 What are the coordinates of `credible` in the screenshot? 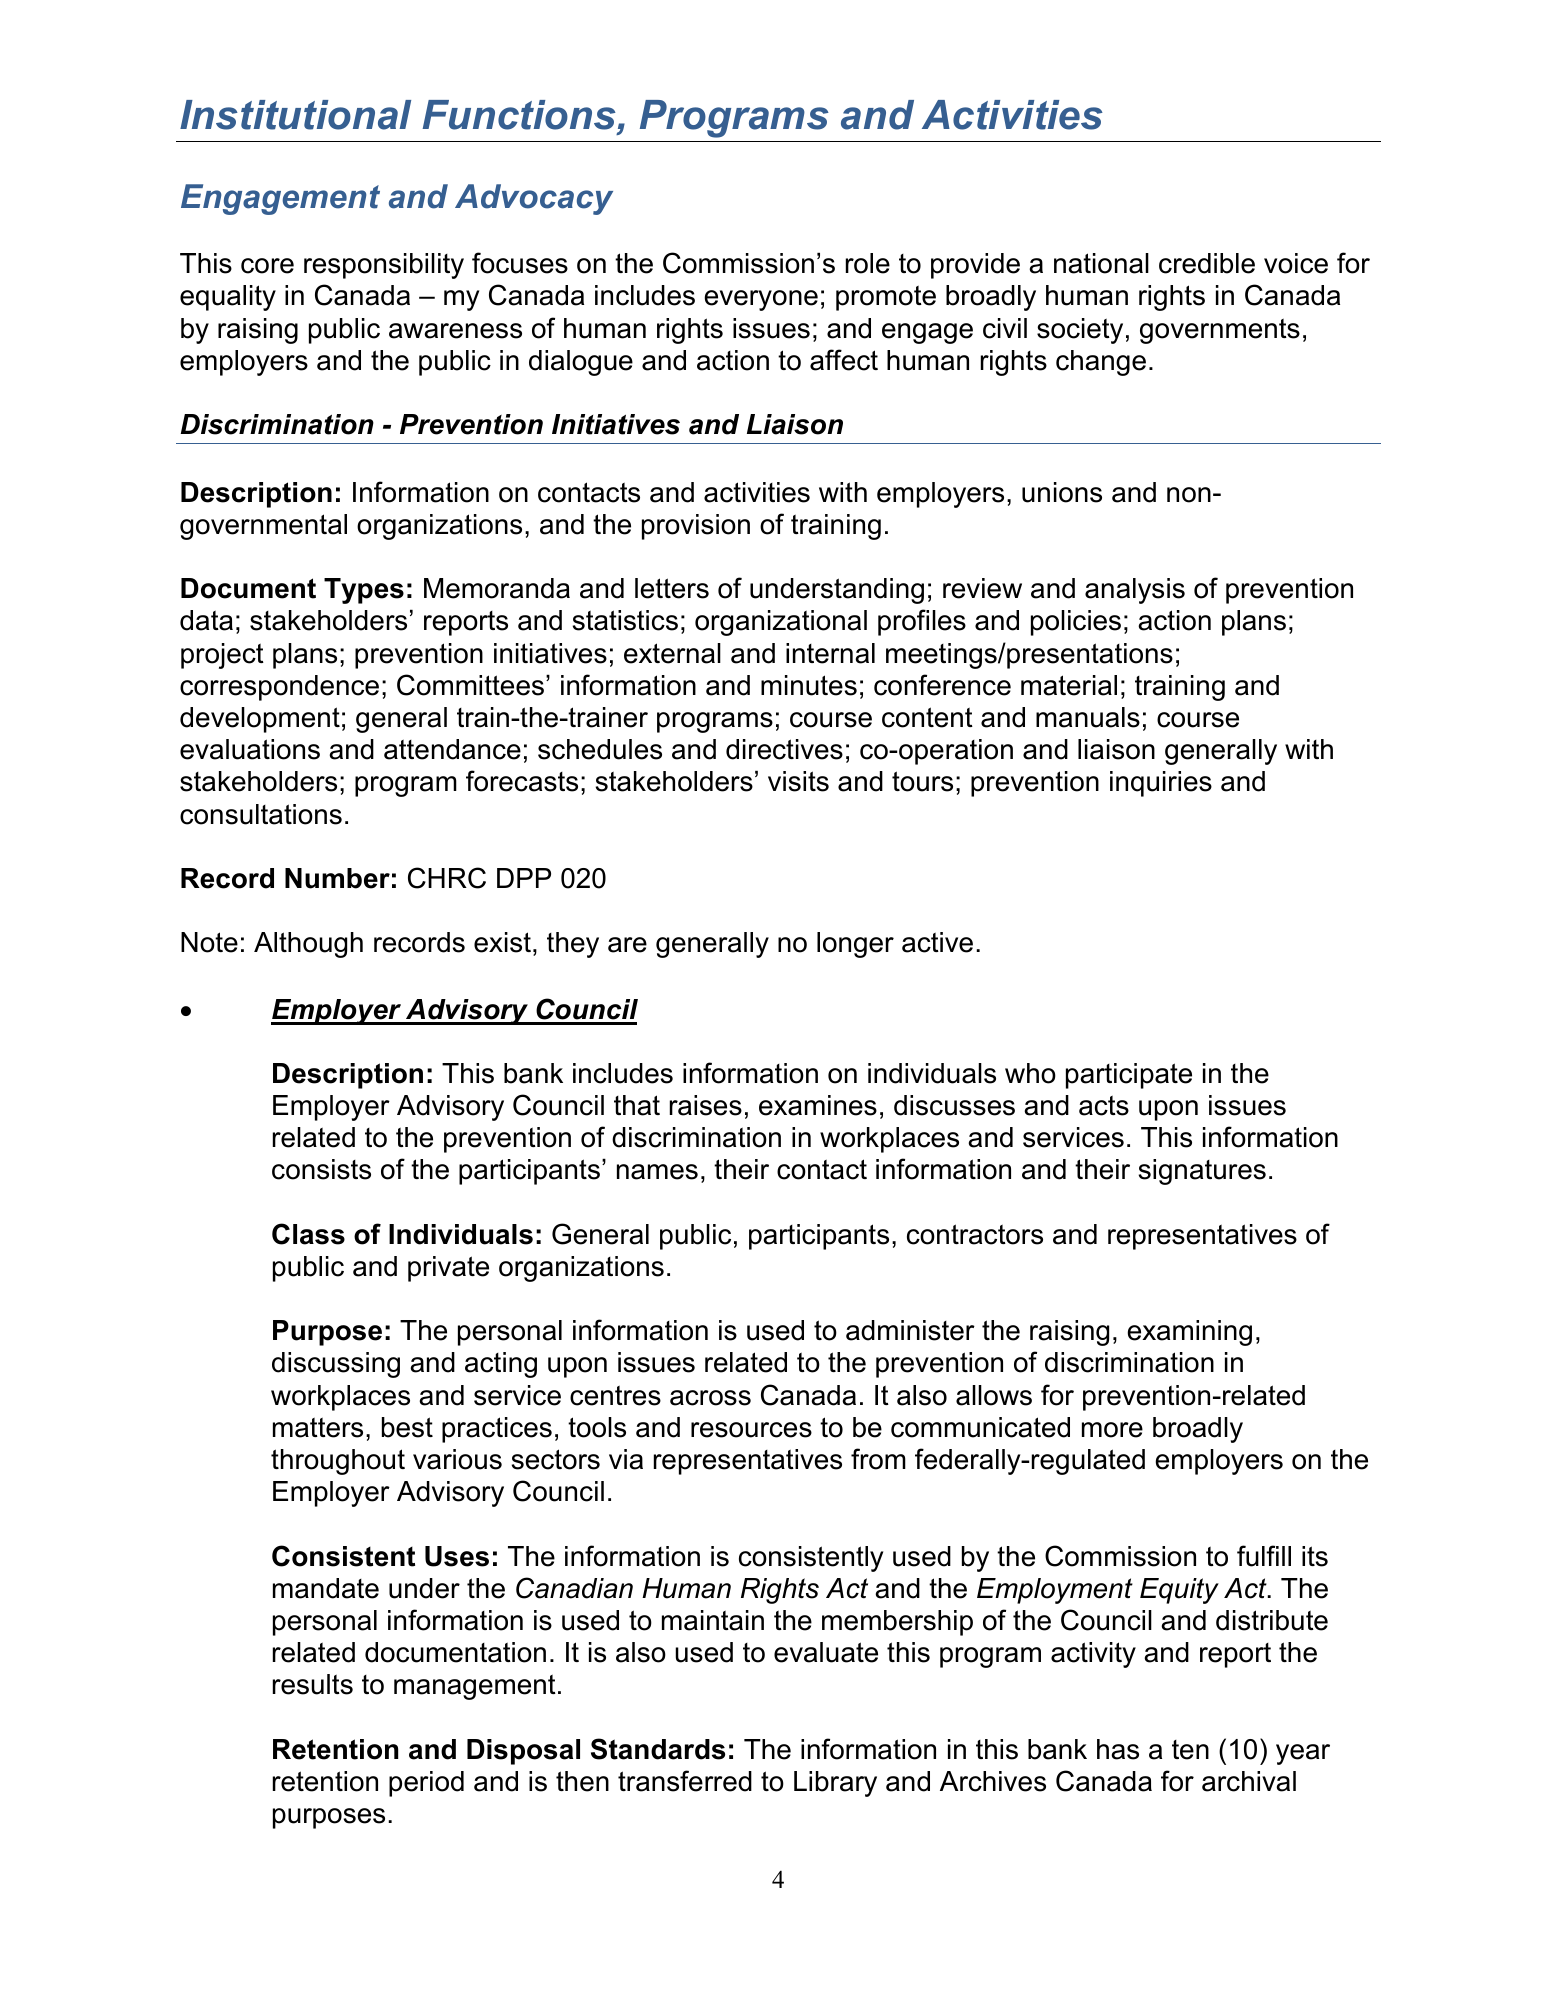 It's located at (1207, 263).
